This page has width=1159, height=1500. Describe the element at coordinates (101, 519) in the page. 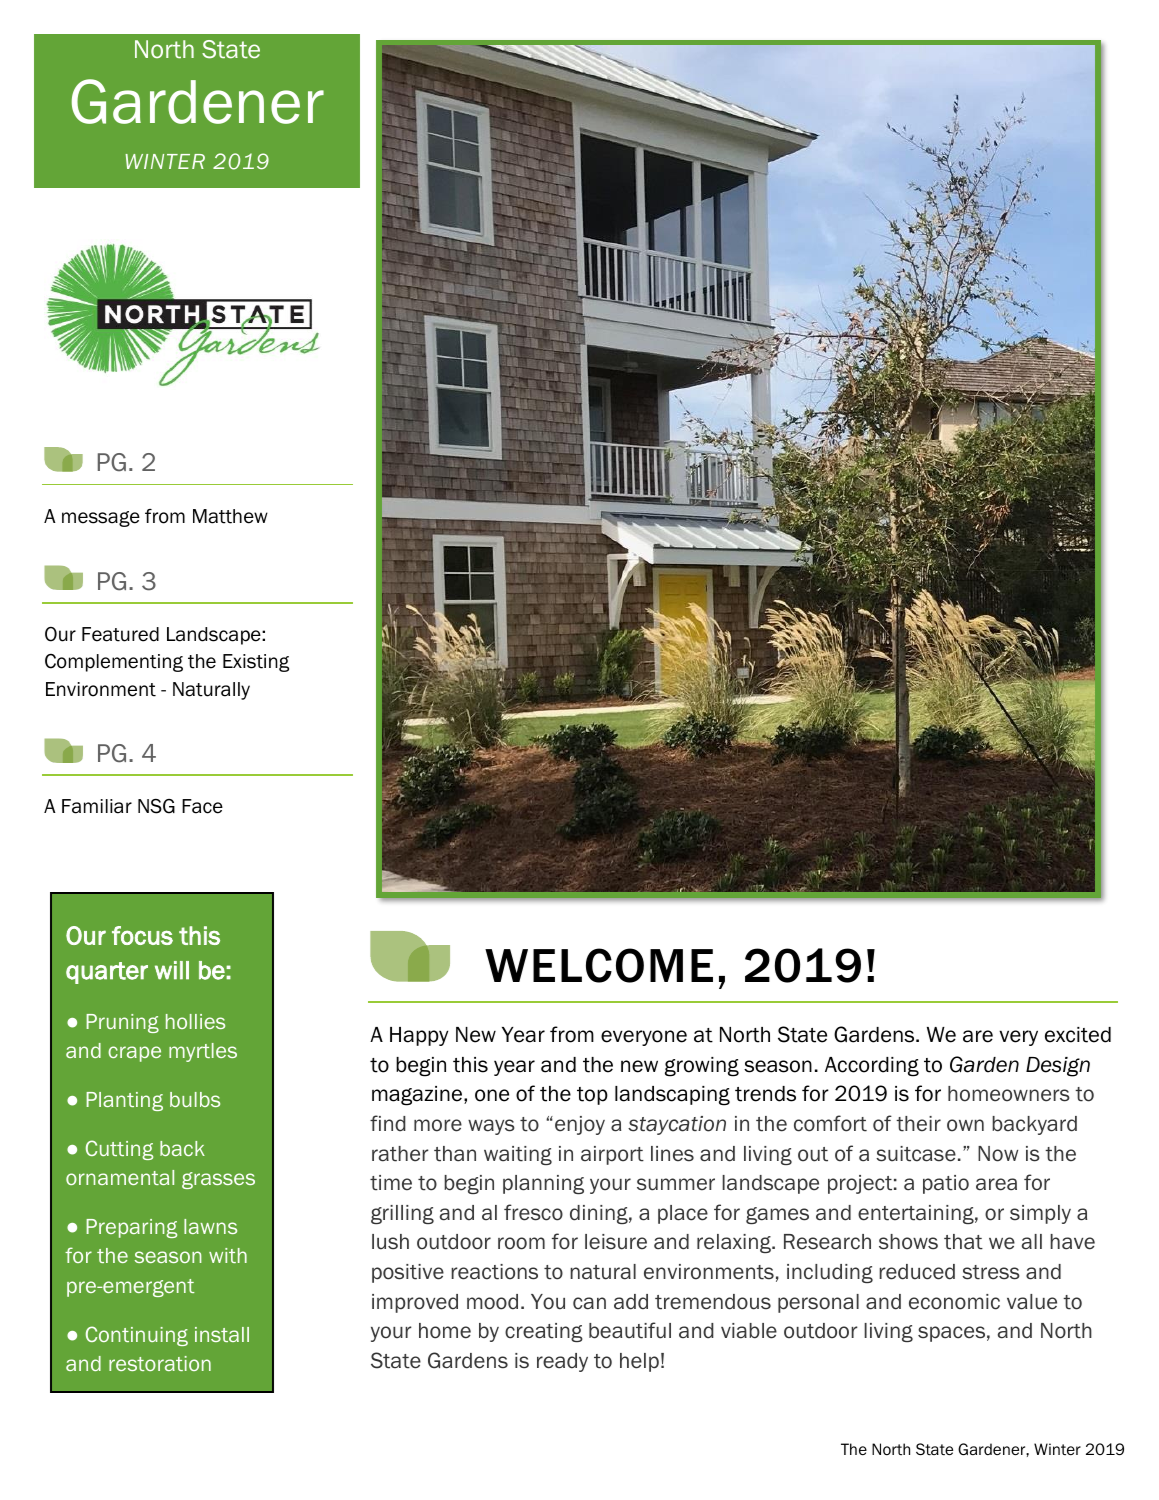

I see `message` at that location.
